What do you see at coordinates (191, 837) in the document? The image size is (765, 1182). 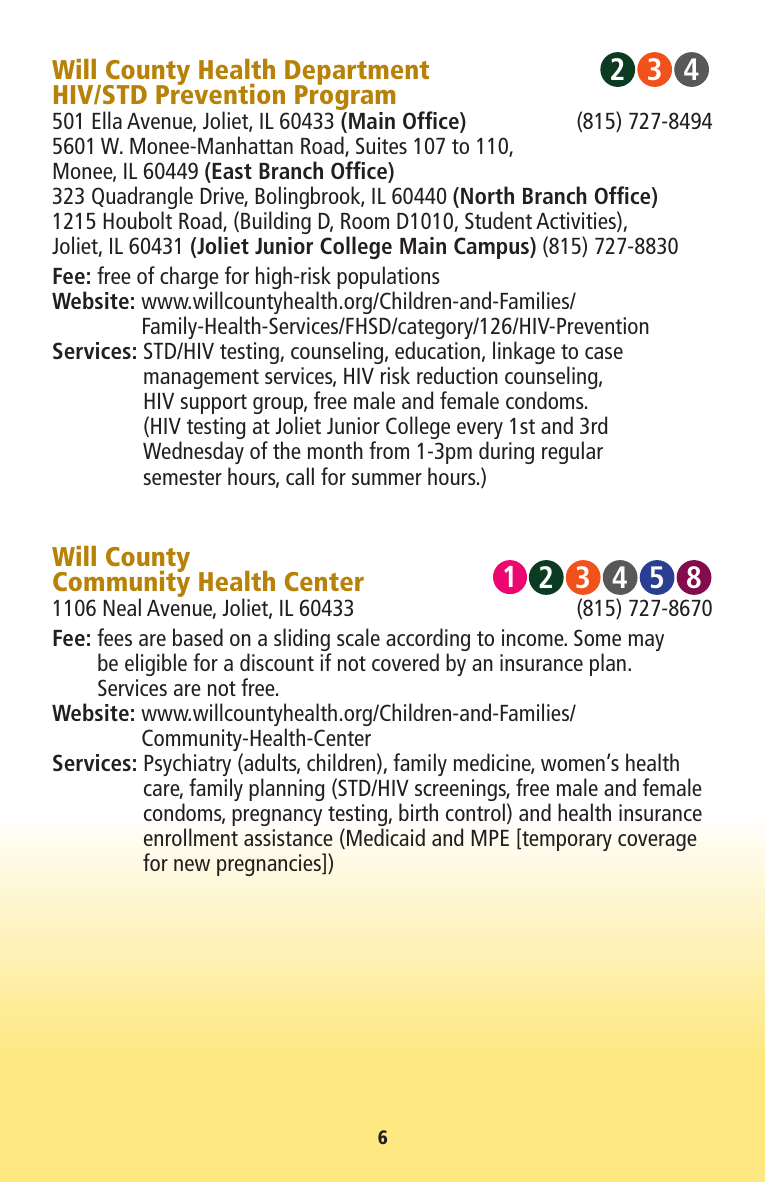 I see `enrollment` at bounding box center [191, 837].
